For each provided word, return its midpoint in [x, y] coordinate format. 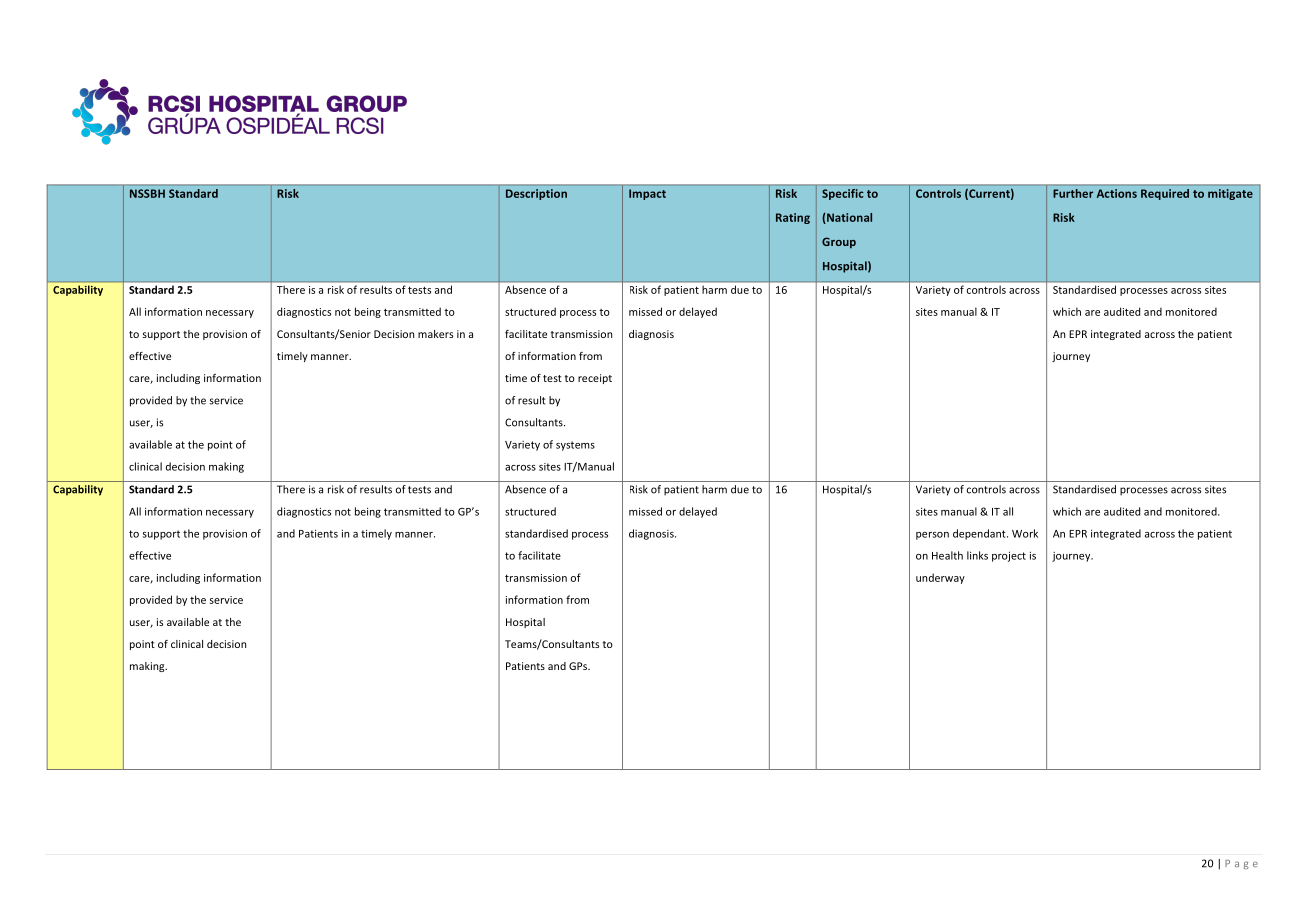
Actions [1117, 193]
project [1009, 556]
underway [940, 578]
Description [536, 194]
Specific [843, 194]
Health [947, 555]
